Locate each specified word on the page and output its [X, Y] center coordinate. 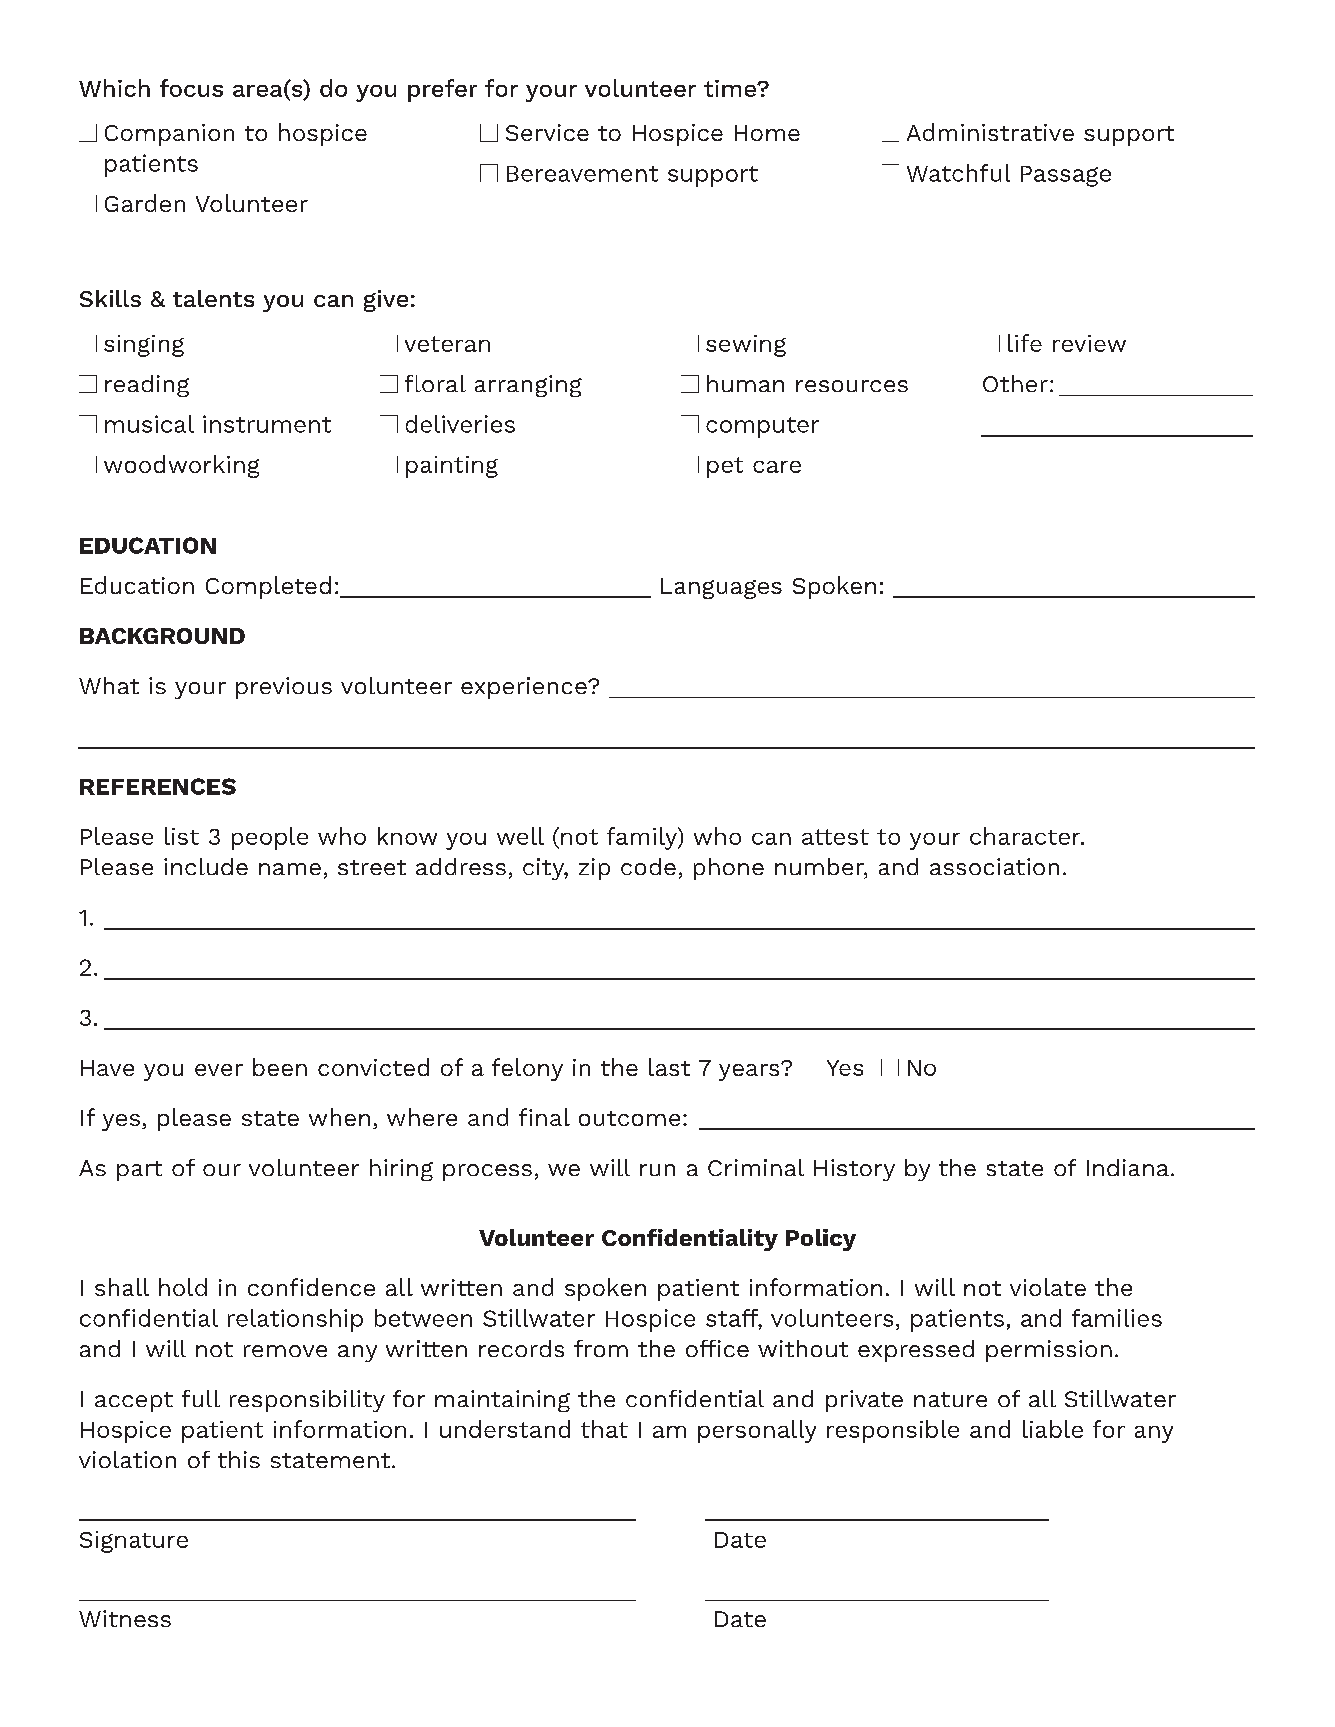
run [657, 1170]
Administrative [990, 132]
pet [725, 467]
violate [1048, 1287]
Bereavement [582, 174]
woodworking [181, 466]
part [139, 1171]
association [994, 866]
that [604, 1429]
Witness [125, 1618]
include [206, 866]
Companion [169, 135]
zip [594, 869]
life [1025, 343]
